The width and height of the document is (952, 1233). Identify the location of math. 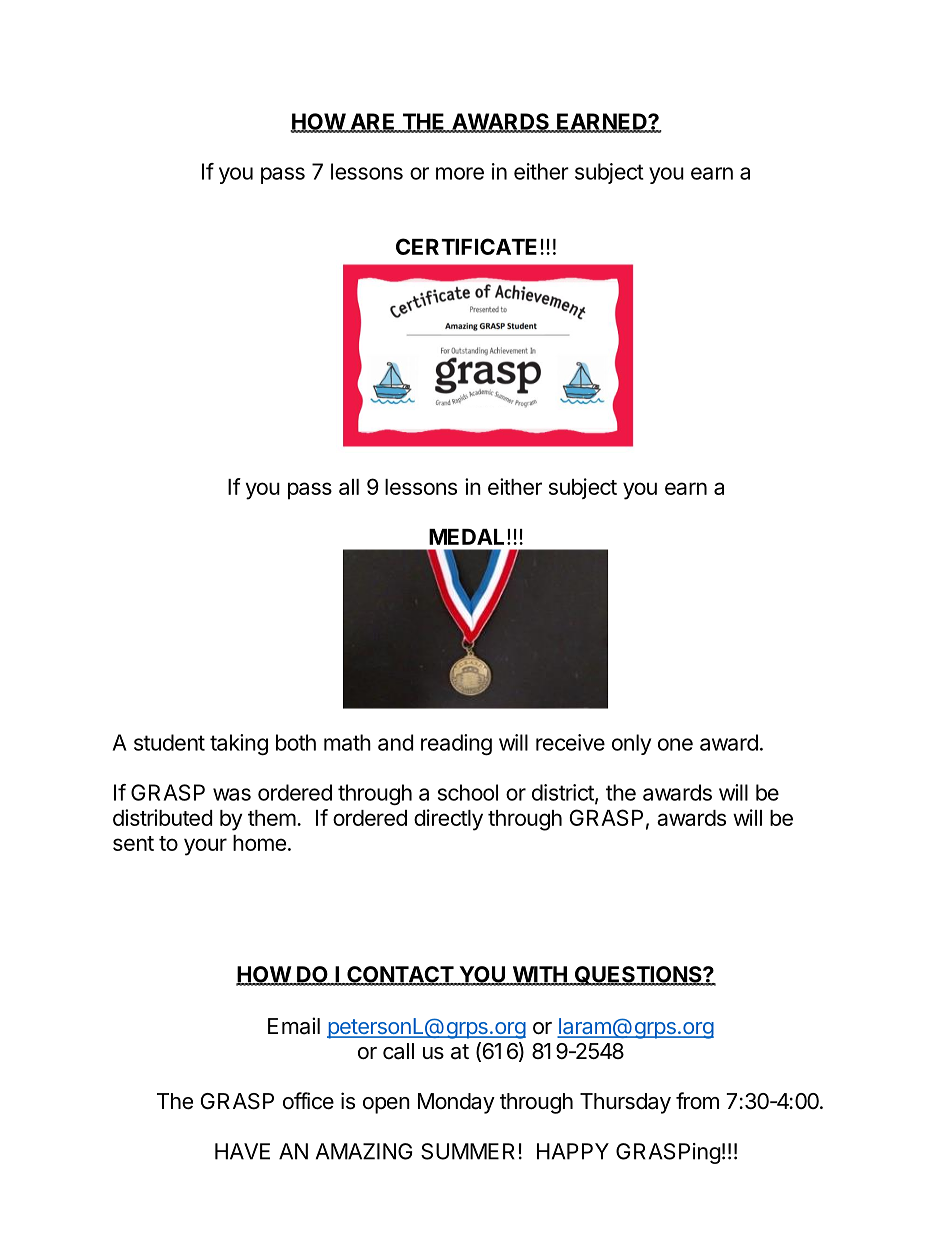
(347, 742).
